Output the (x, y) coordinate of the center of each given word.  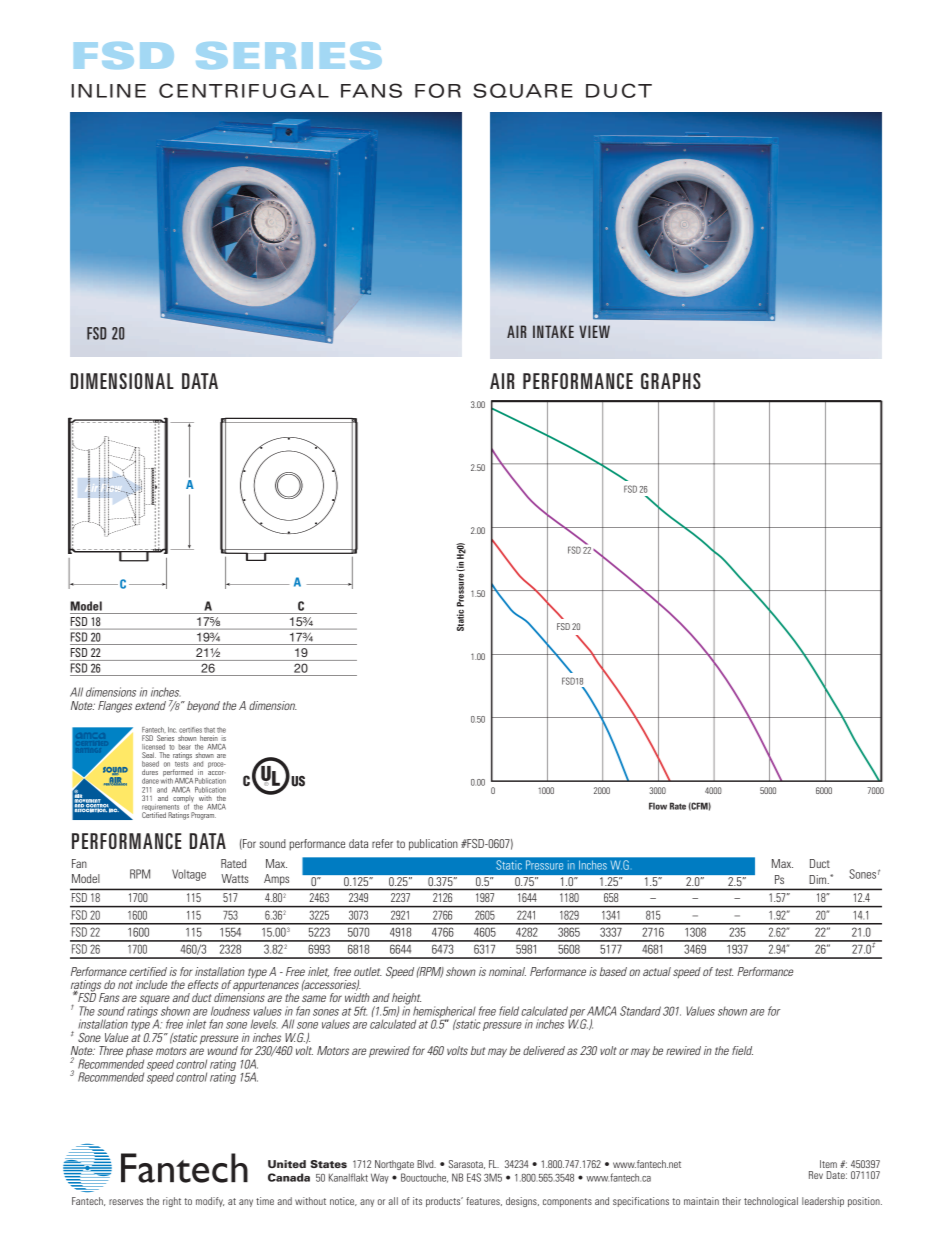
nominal (507, 971)
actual (657, 971)
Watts (235, 878)
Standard (640, 1011)
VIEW (594, 331)
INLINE (108, 91)
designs (522, 1202)
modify (210, 1202)
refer (382, 843)
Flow (658, 806)
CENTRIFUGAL (244, 90)
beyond (203, 707)
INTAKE (553, 331)
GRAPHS (671, 381)
